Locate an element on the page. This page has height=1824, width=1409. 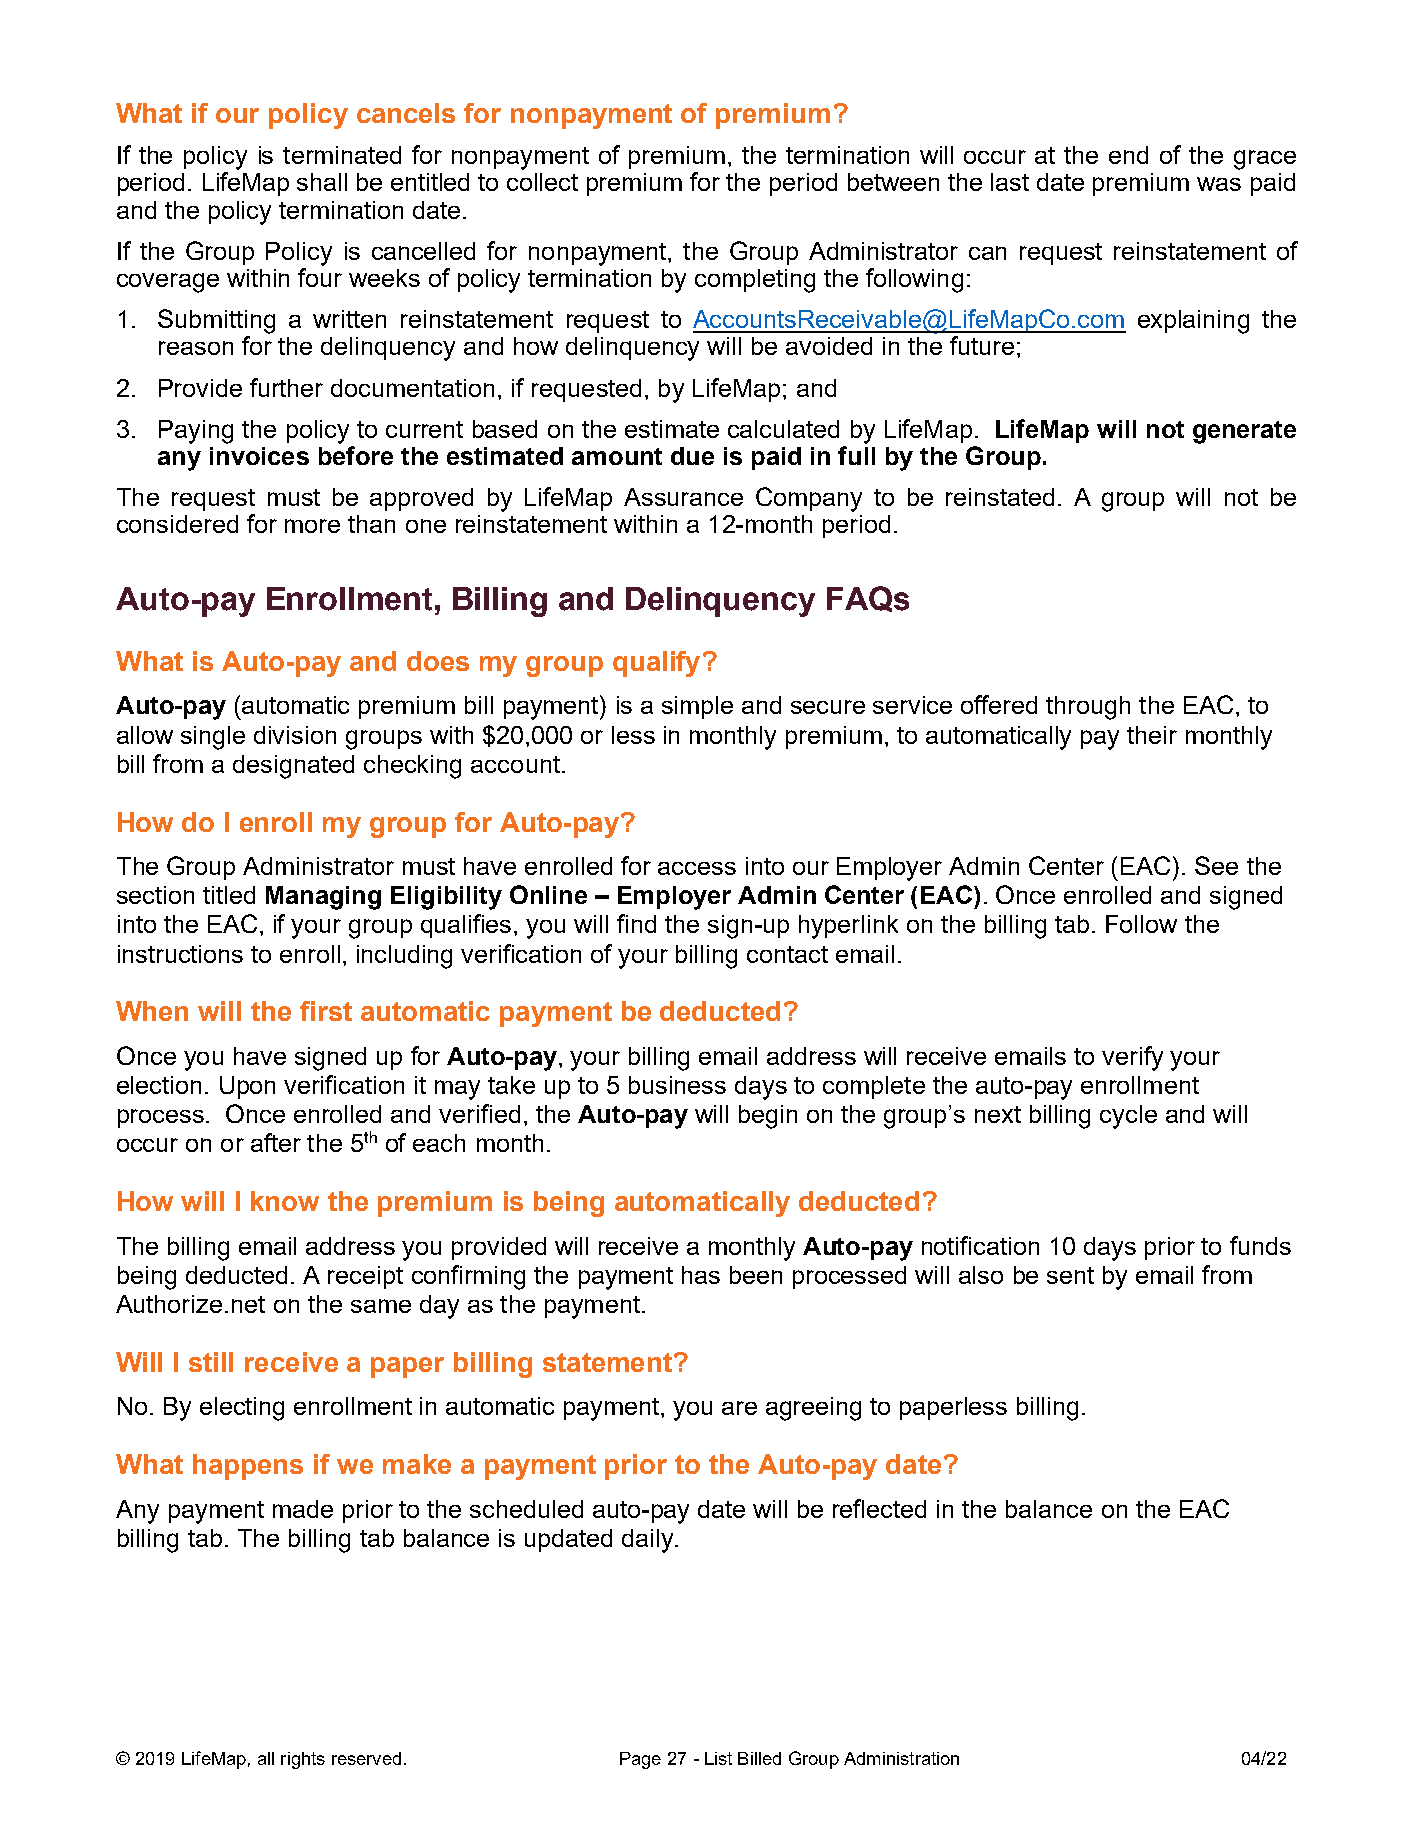
end is located at coordinates (1128, 155).
